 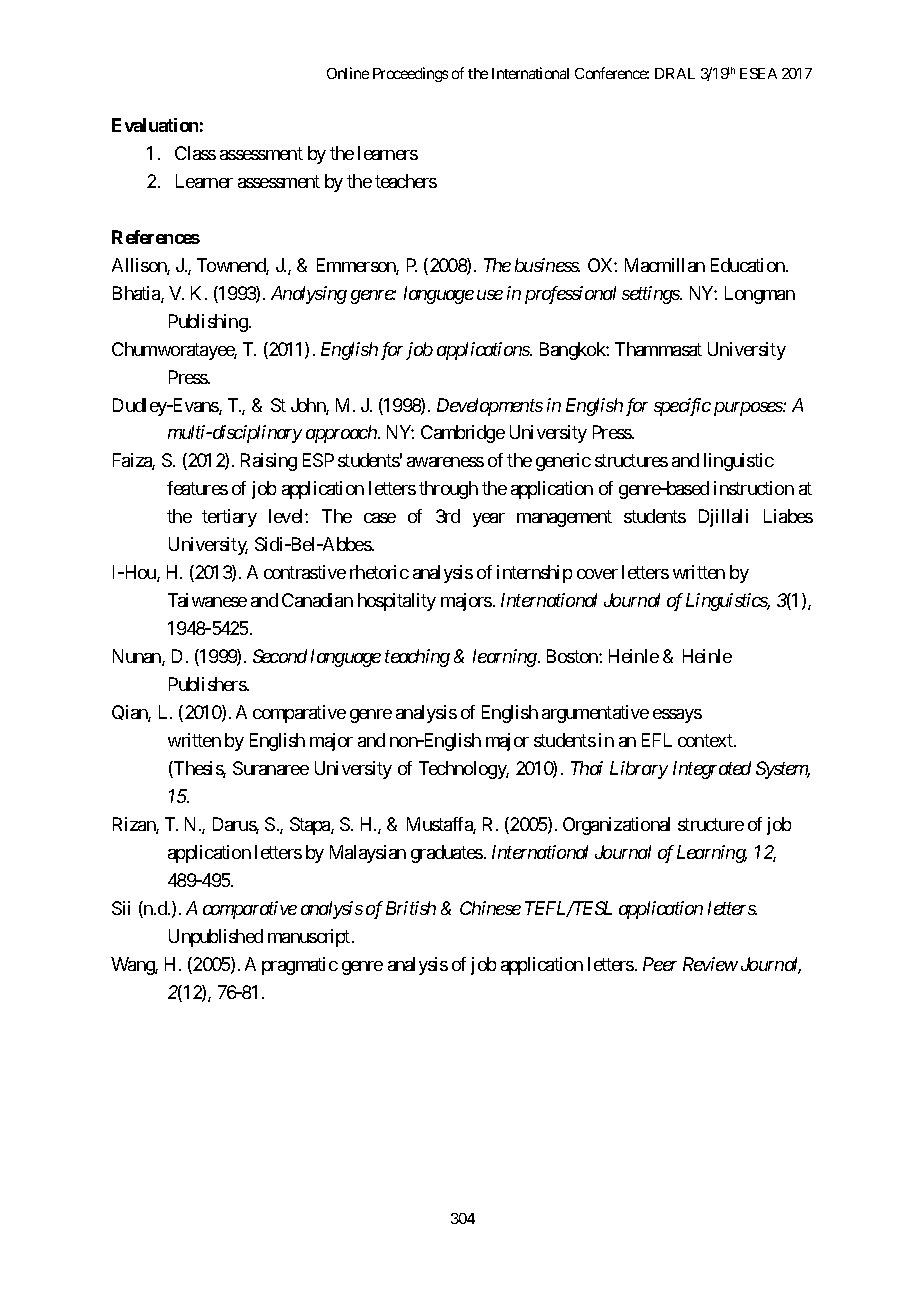 What do you see at coordinates (758, 73) in the screenshot?
I see `ESEA` at bounding box center [758, 73].
